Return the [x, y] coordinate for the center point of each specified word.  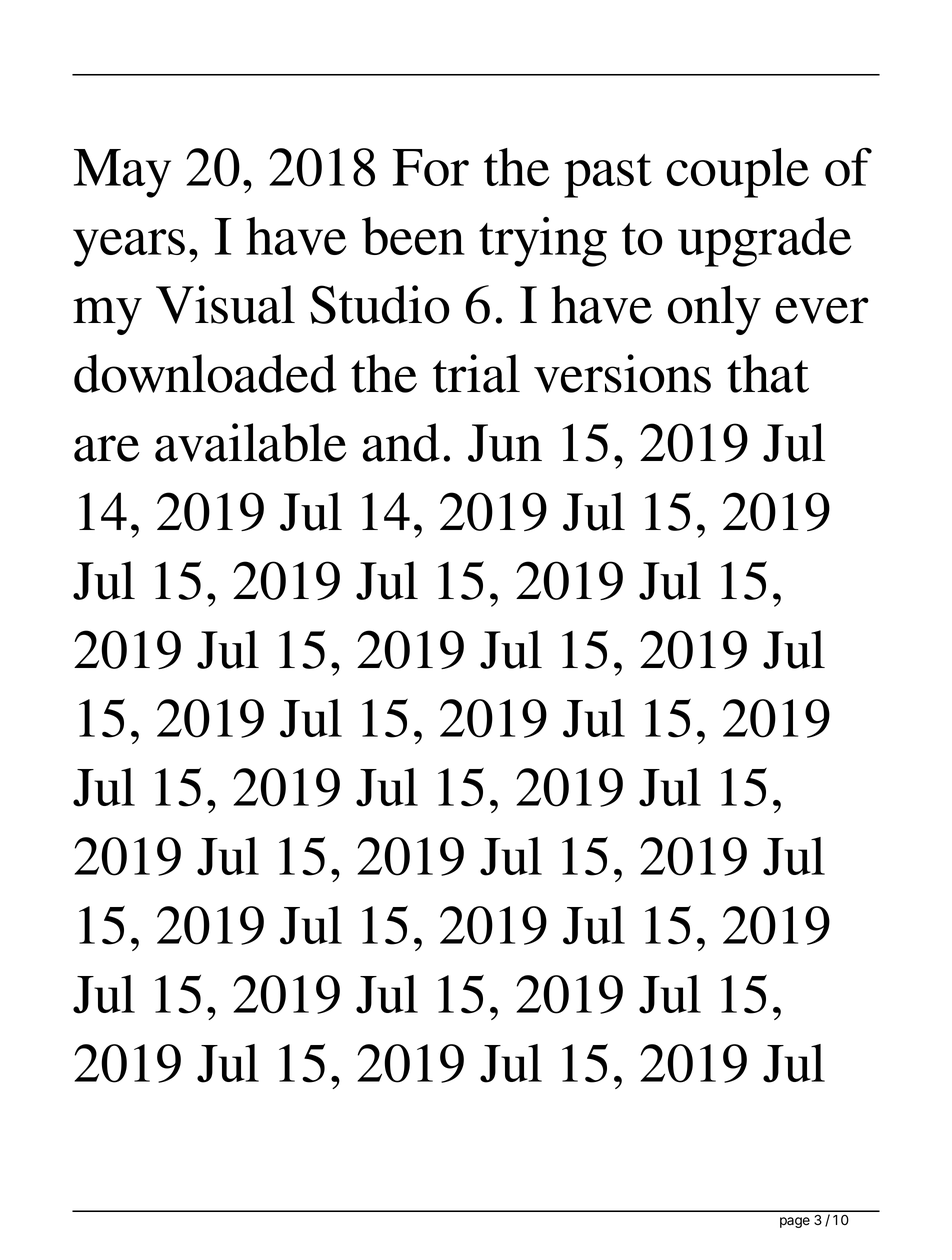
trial [476, 373]
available [251, 442]
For [431, 167]
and [401, 442]
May [122, 173]
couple [738, 173]
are [107, 448]
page [795, 1222]
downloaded [205, 373]
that [768, 373]
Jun [505, 443]
